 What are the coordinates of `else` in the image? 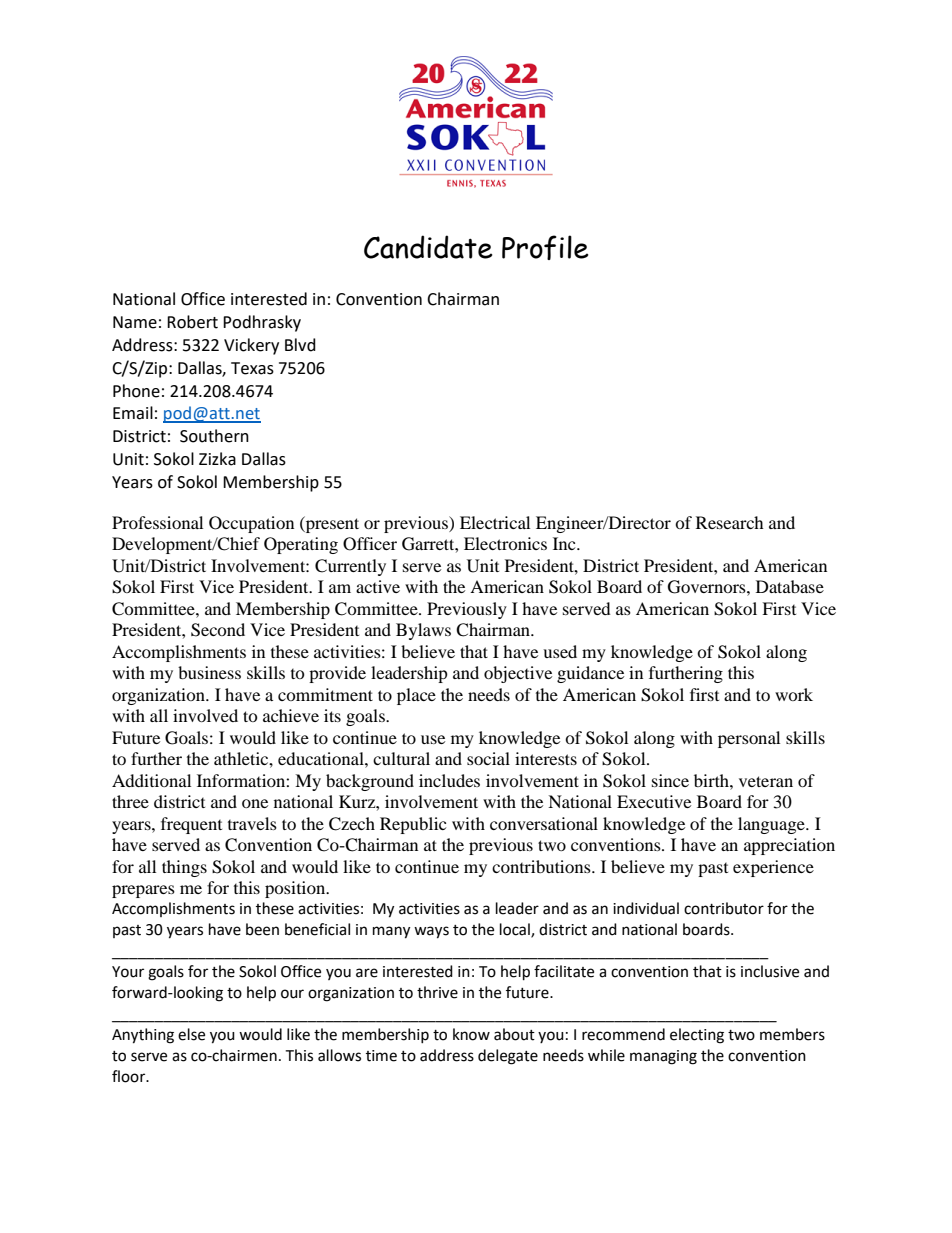 It's located at (191, 1034).
